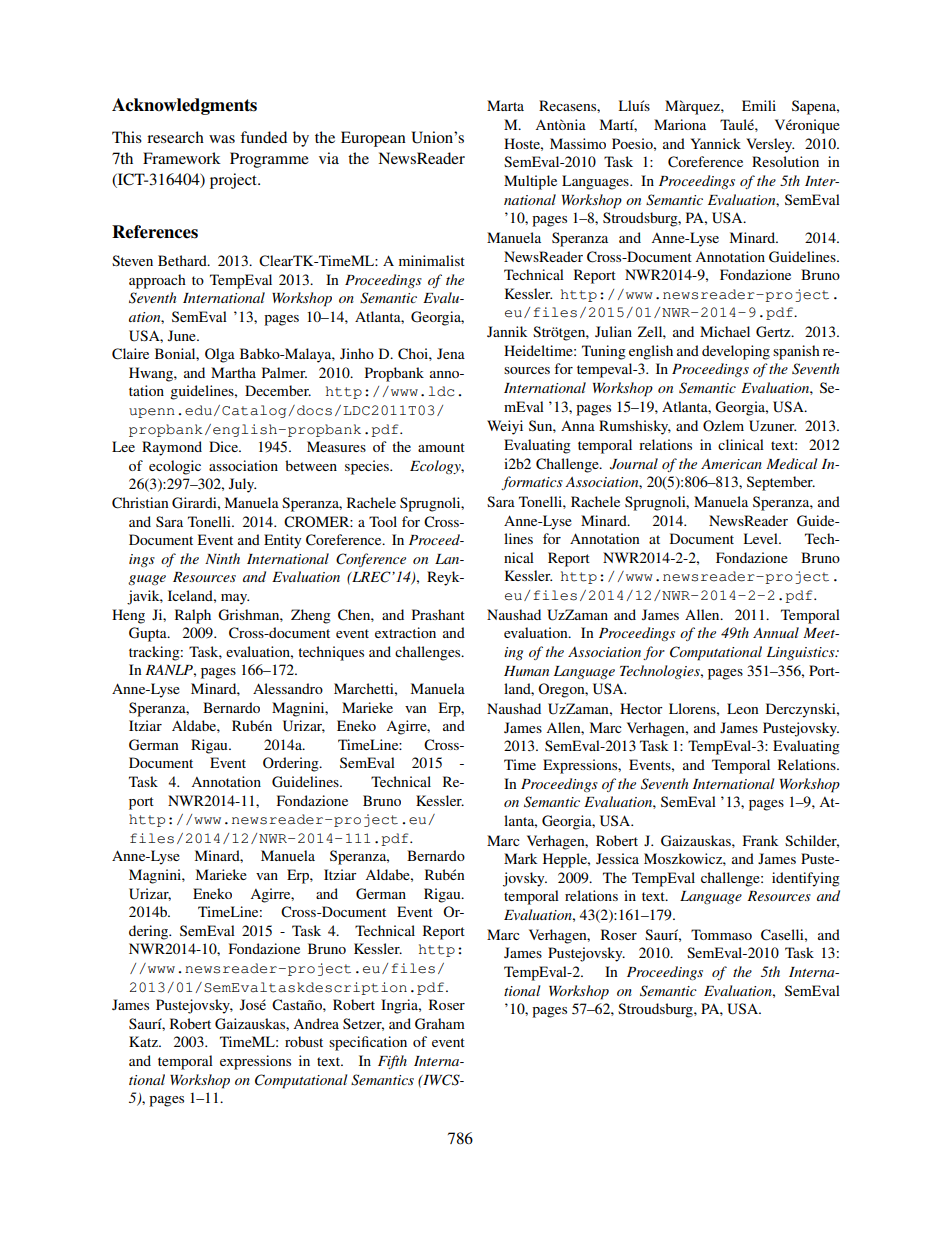 The width and height of the document is (952, 1233). Describe the element at coordinates (715, 143) in the document. I see `Yannick` at that location.
